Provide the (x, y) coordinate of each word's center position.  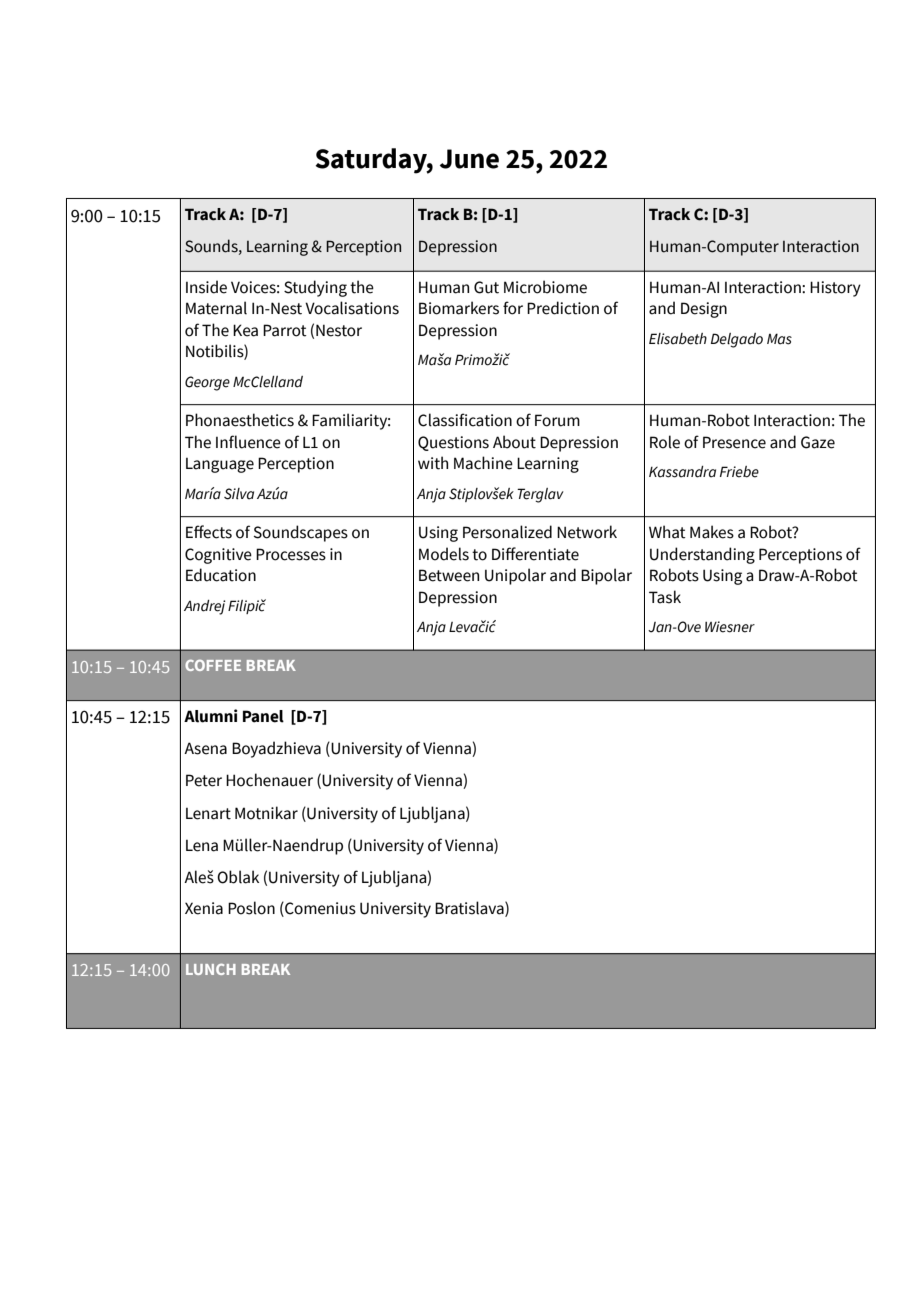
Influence (248, 442)
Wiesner (730, 627)
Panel (263, 716)
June (469, 159)
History (835, 289)
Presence (734, 442)
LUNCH (211, 969)
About (514, 442)
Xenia (204, 908)
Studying (315, 288)
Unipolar (515, 576)
